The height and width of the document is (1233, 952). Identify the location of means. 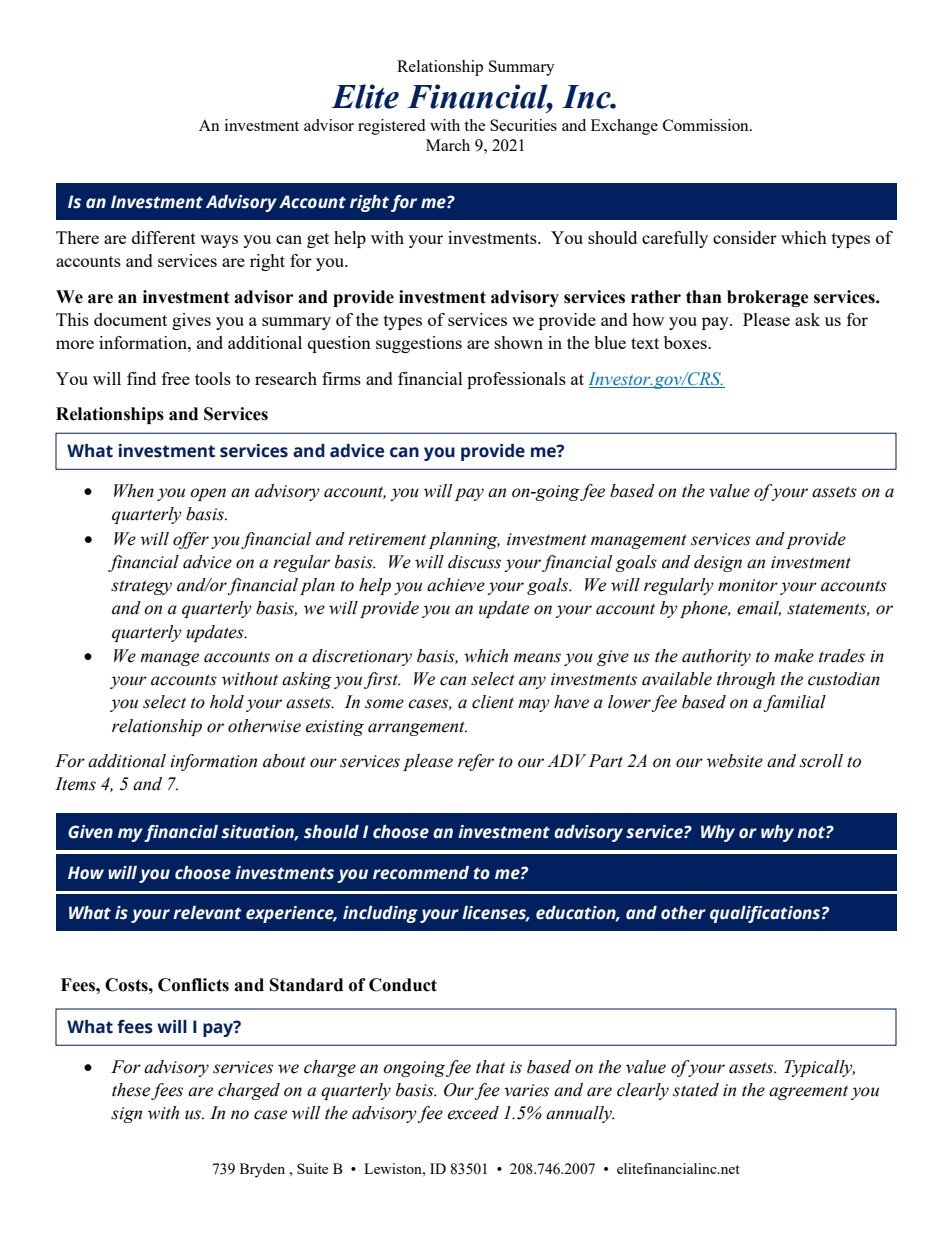
(537, 658).
